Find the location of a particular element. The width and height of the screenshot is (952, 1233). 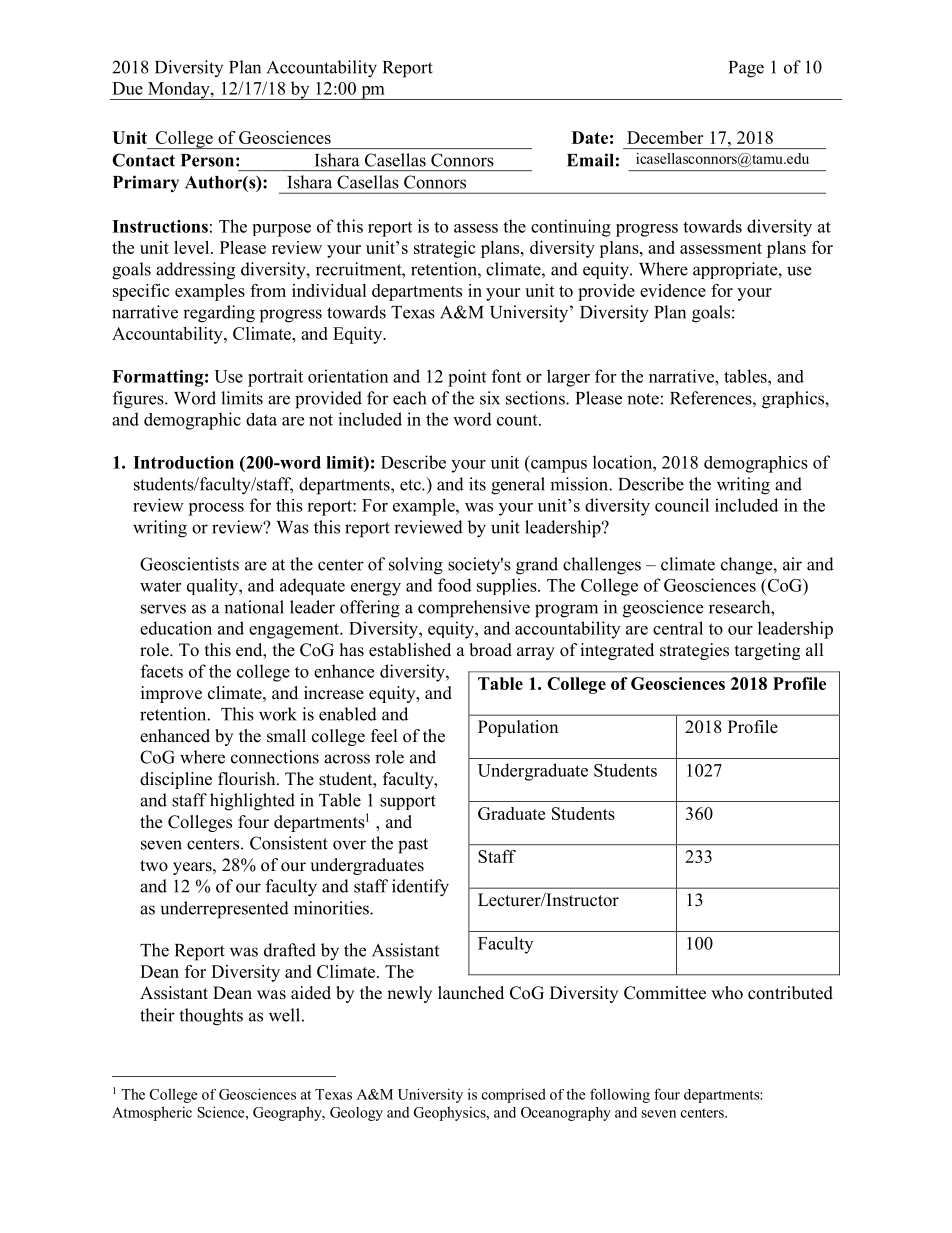

regarding is located at coordinates (219, 314).
